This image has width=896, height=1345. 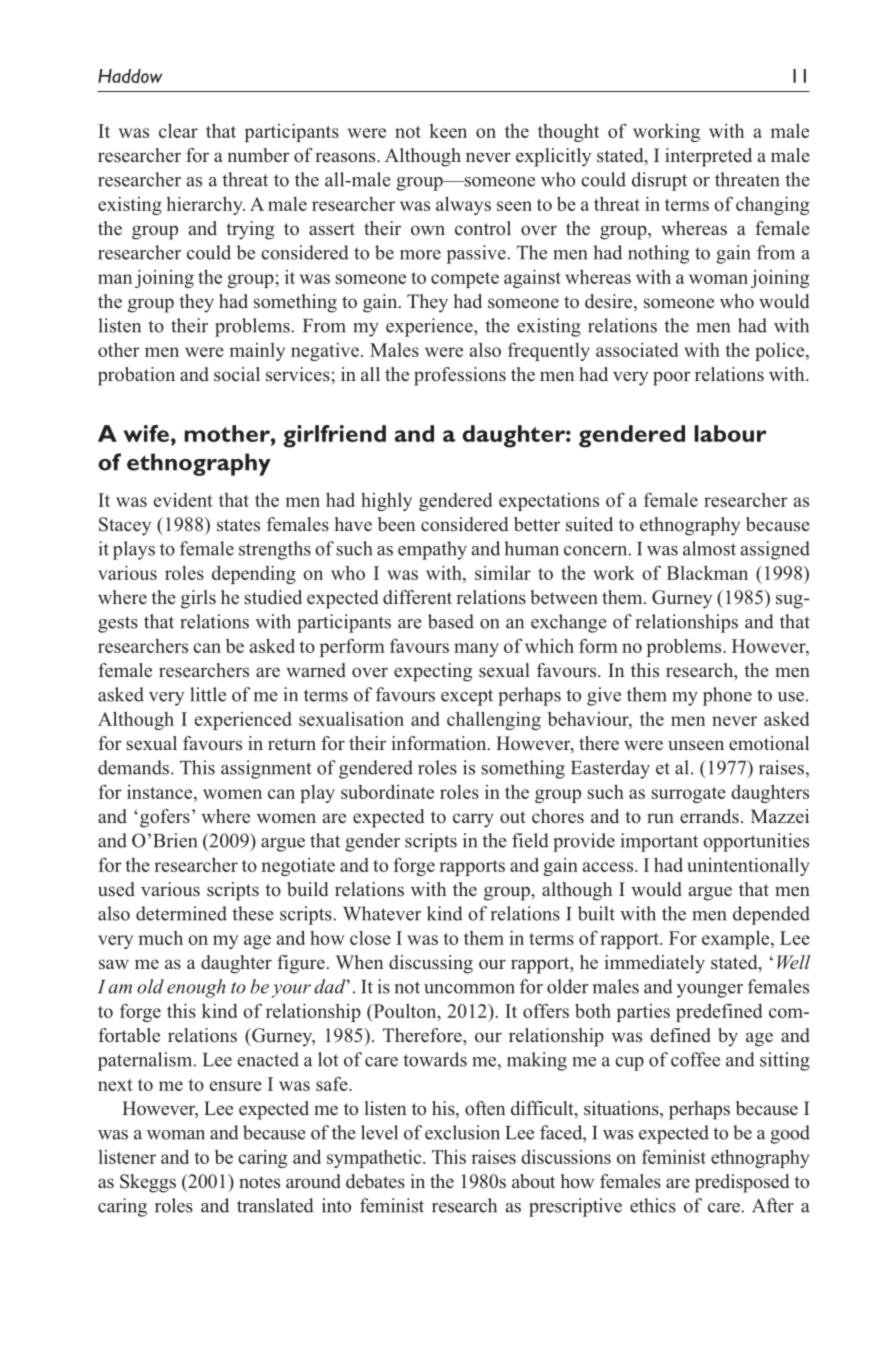 I want to click on notes, so click(x=259, y=1182).
